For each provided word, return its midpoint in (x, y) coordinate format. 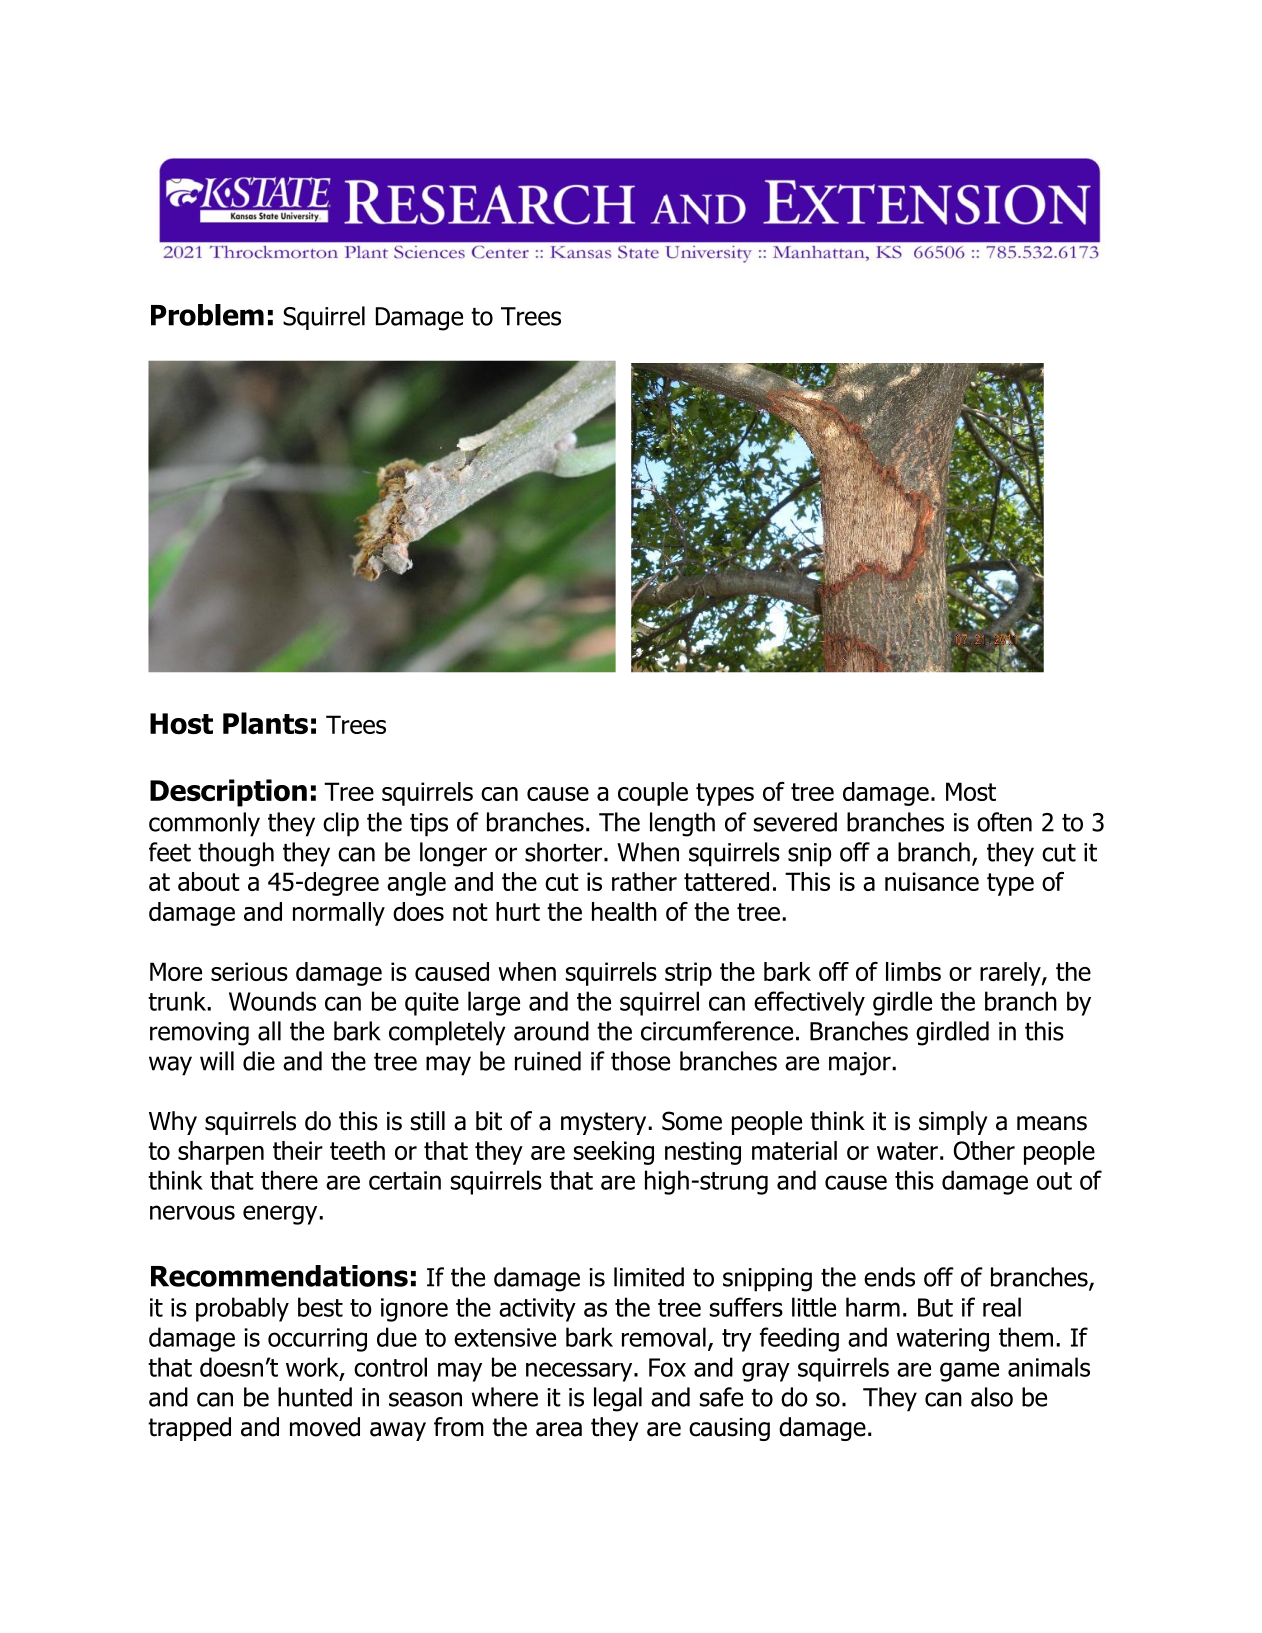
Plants (265, 723)
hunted (315, 1397)
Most (971, 791)
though (236, 854)
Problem (207, 315)
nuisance (932, 881)
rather (644, 881)
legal (618, 1399)
